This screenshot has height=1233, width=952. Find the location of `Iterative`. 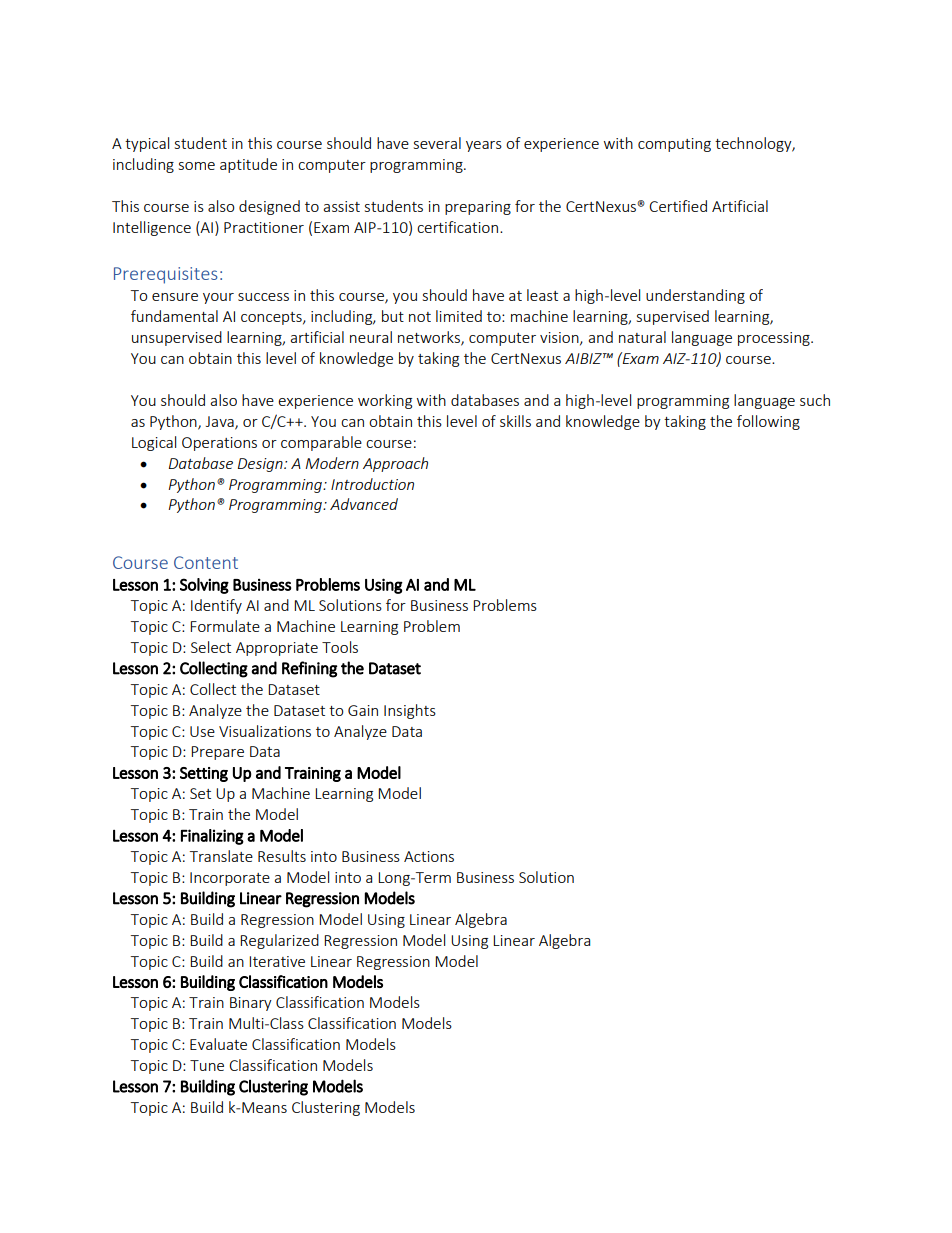

Iterative is located at coordinates (277, 961).
